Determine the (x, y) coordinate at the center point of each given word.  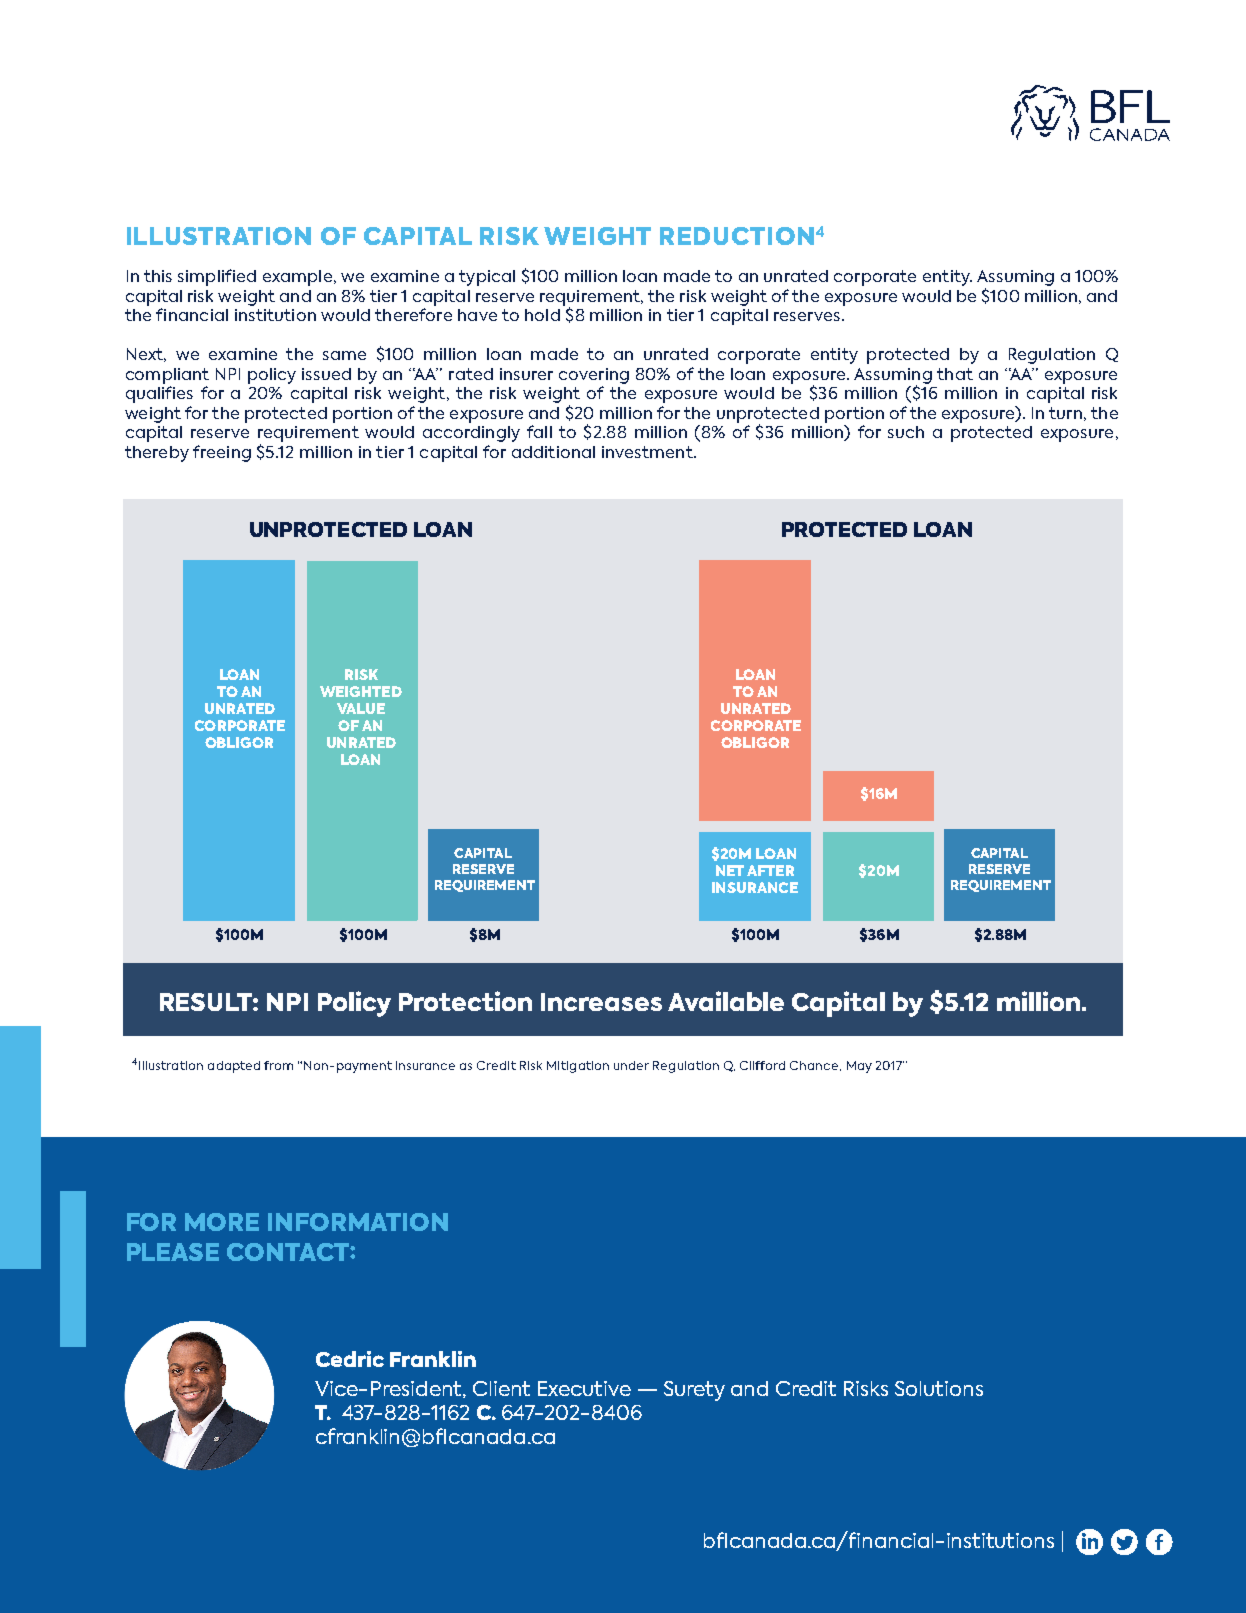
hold (542, 315)
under (631, 1065)
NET (730, 870)
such (906, 432)
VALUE (361, 708)
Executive (584, 1388)
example (297, 278)
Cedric (350, 1359)
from (278, 1065)
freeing (222, 453)
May (859, 1067)
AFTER (770, 870)
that (955, 374)
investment (648, 452)
